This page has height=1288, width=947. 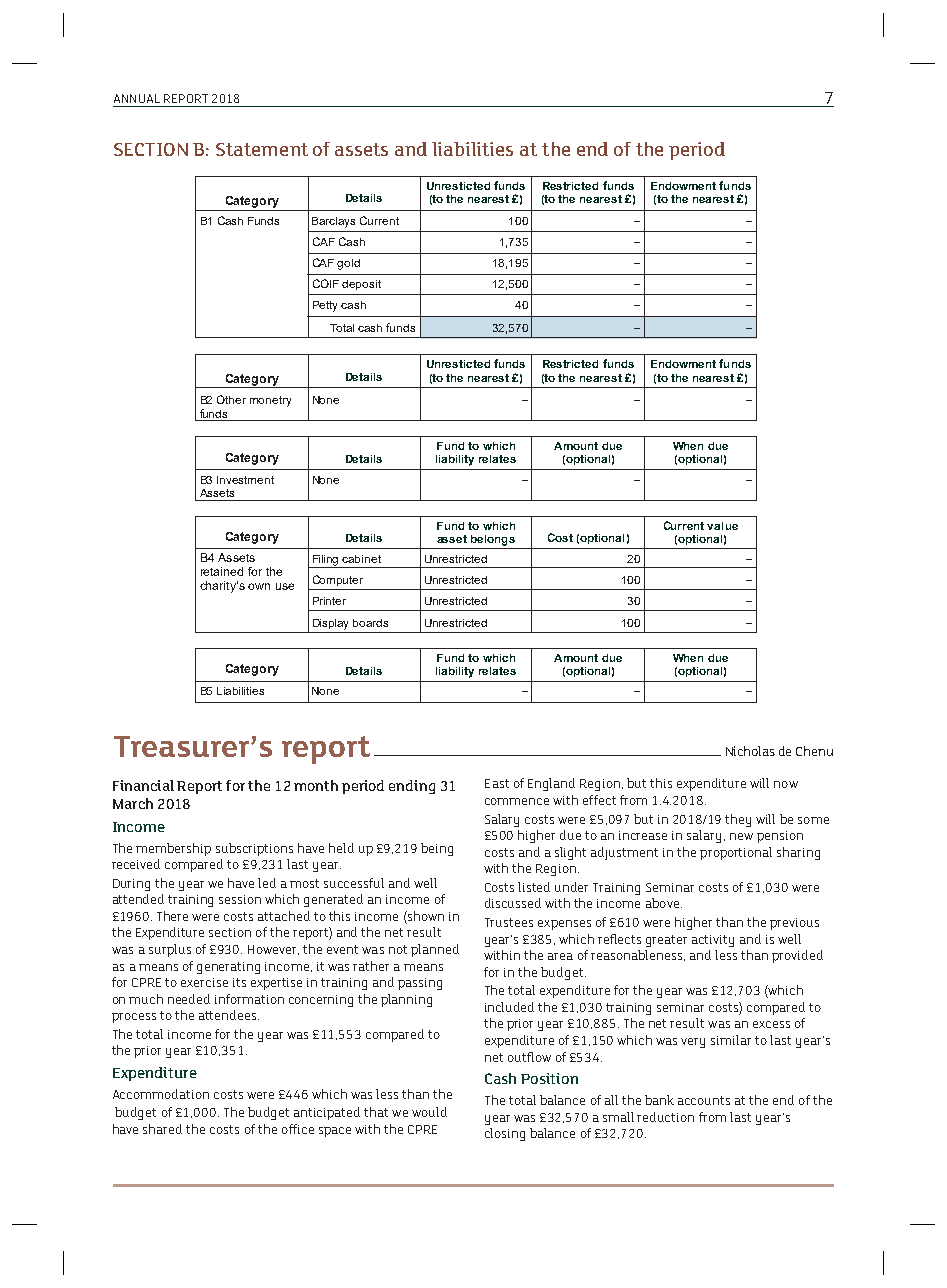 I want to click on Barclays, so click(x=333, y=222).
